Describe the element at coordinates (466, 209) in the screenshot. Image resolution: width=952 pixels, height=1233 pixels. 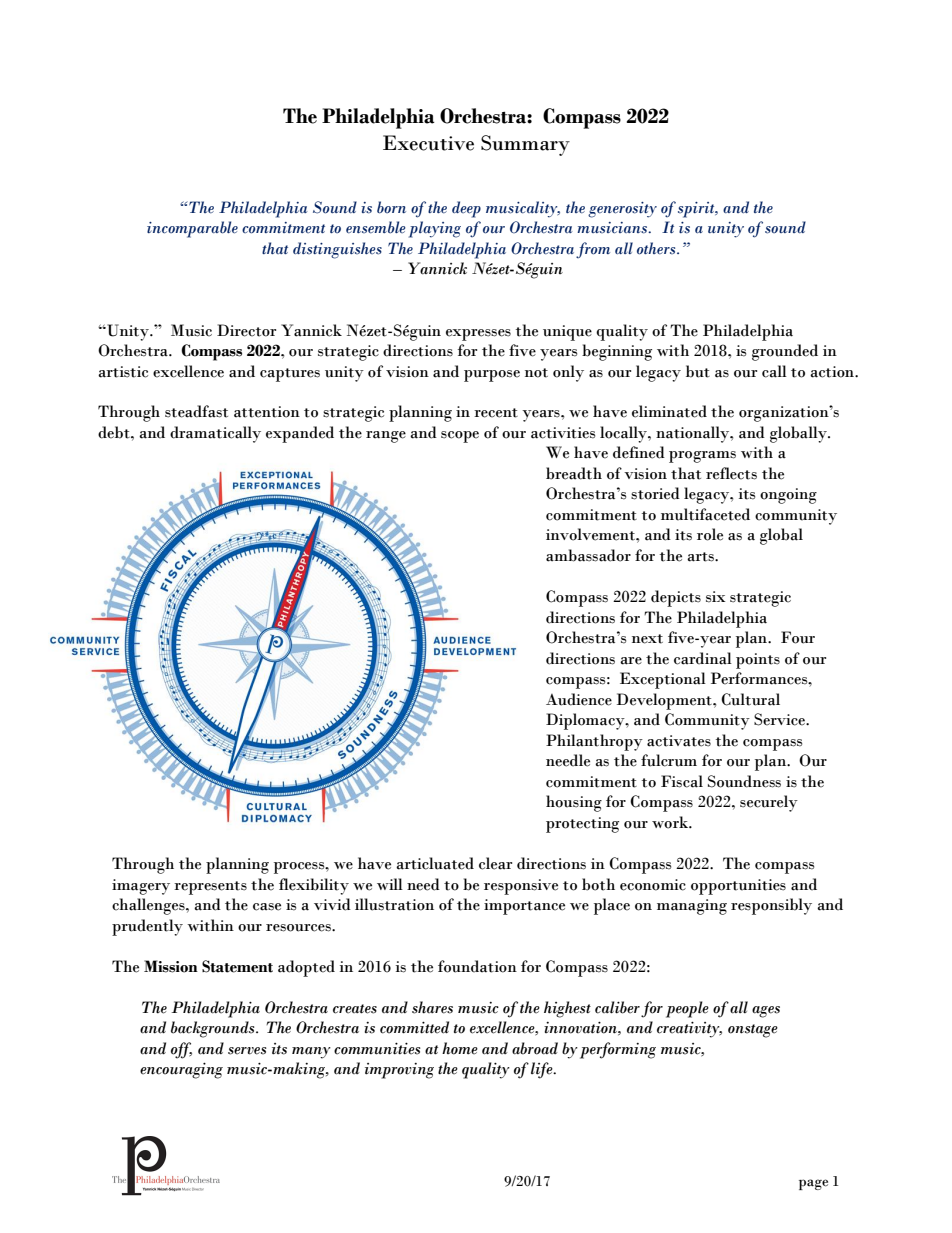
I see `deep` at that location.
